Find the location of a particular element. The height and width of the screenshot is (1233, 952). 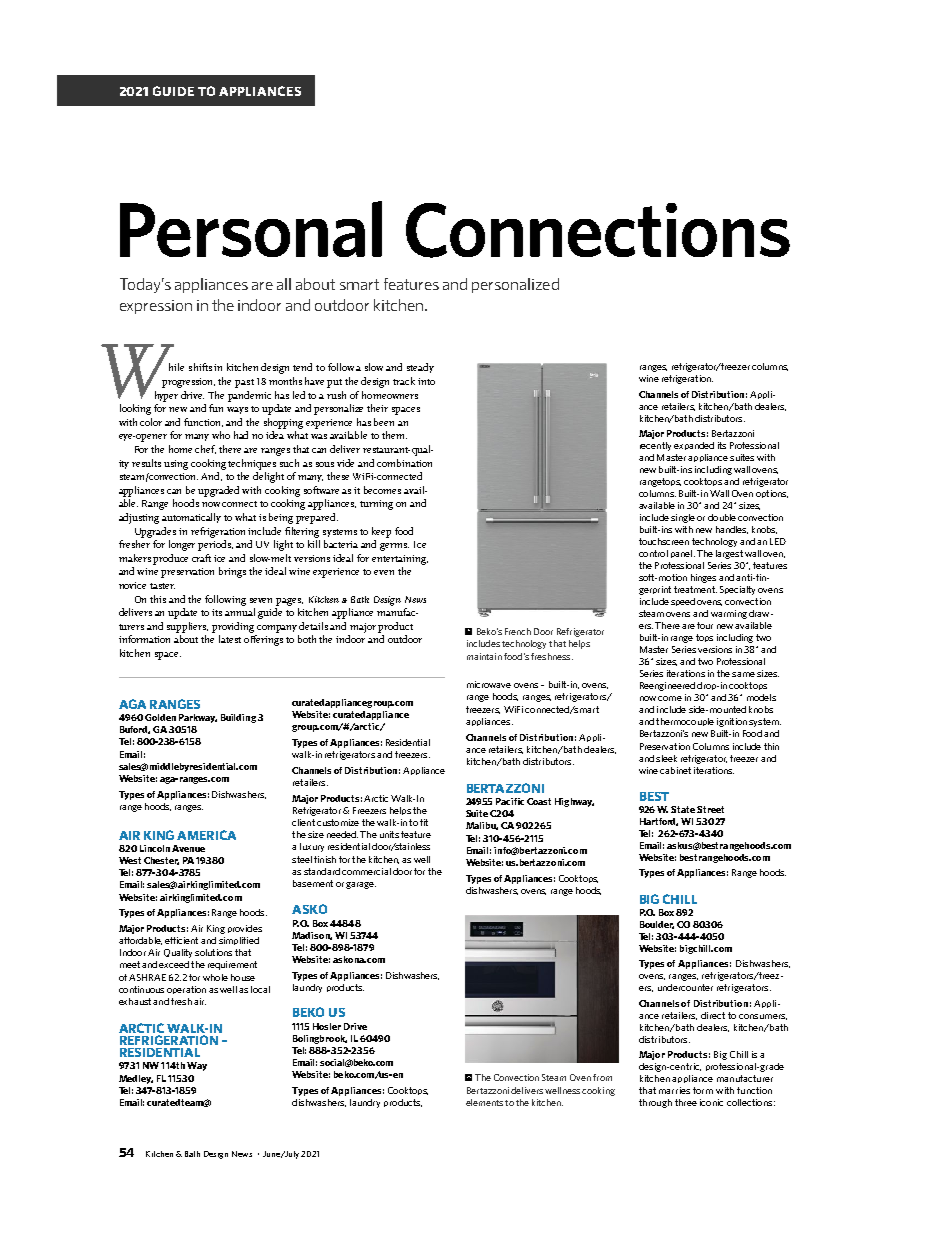

shifts is located at coordinates (200, 367).
